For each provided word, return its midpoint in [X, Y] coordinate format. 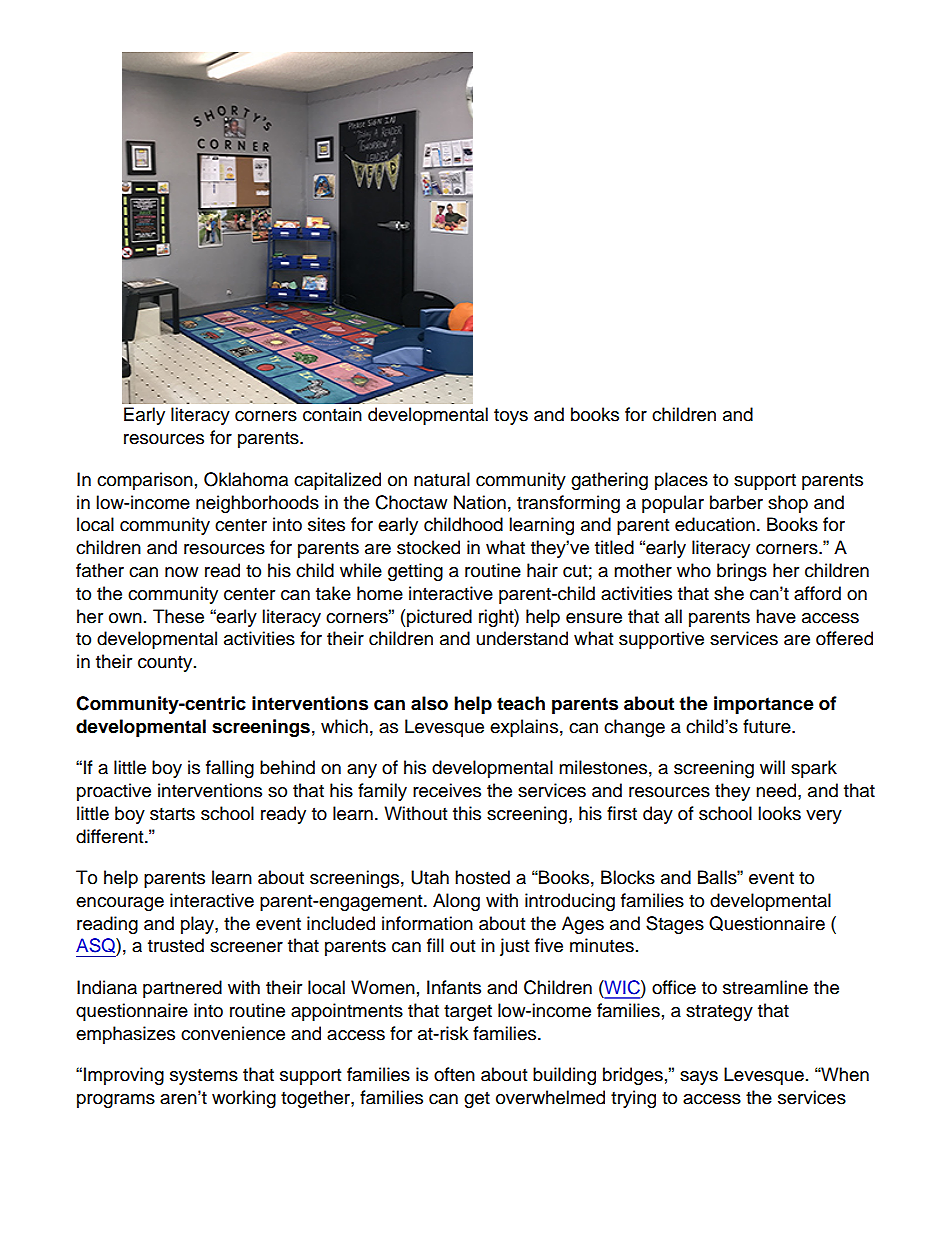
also [429, 703]
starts [172, 814]
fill [435, 945]
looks [779, 813]
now [181, 572]
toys [511, 417]
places [681, 481]
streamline [765, 987]
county [166, 664]
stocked [428, 547]
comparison [145, 481]
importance [764, 705]
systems [204, 1077]
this [467, 813]
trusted [176, 945]
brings [742, 572]
